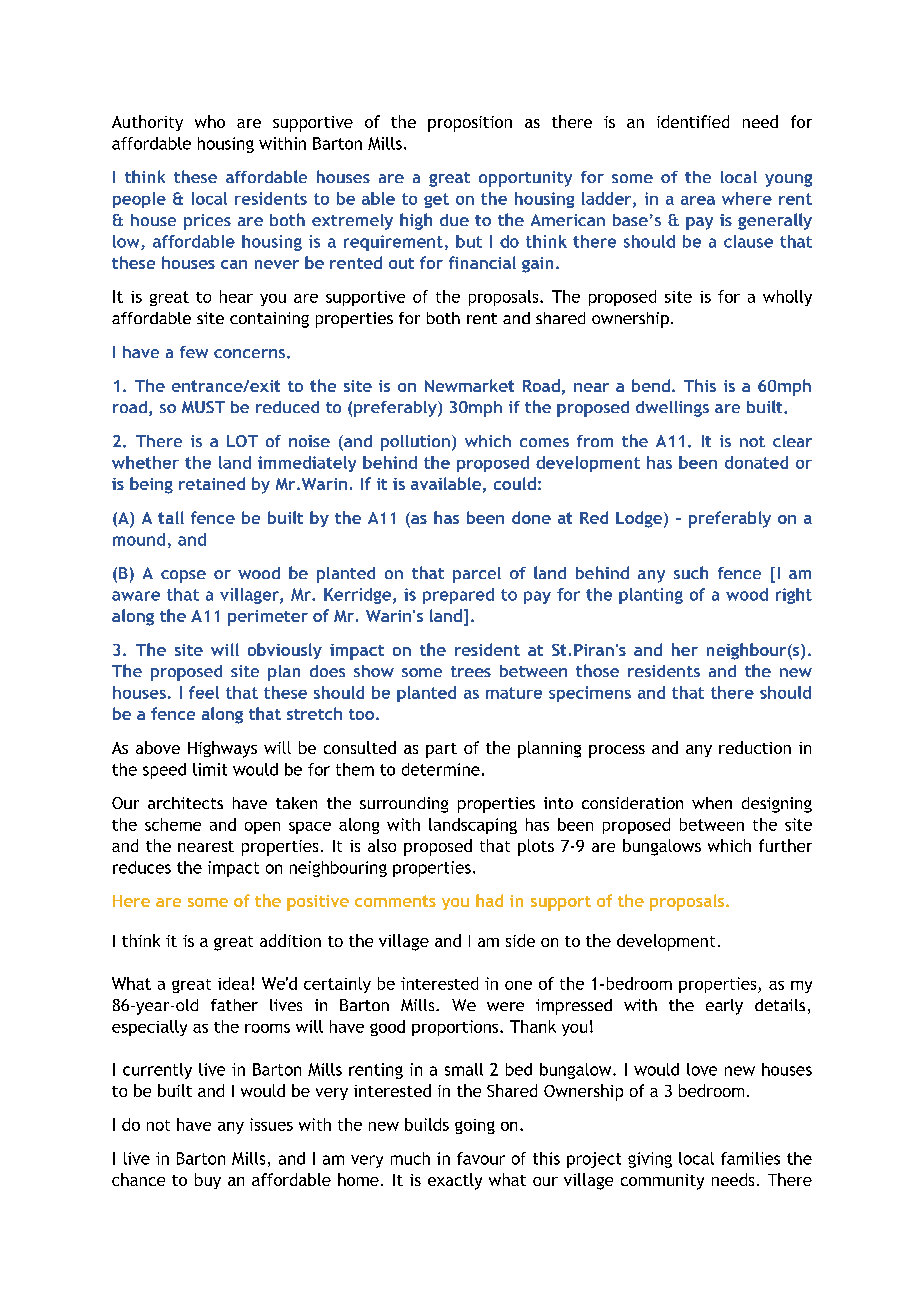 The height and width of the screenshot is (1308, 924). Describe the element at coordinates (147, 123) in the screenshot. I see `Authority` at that location.
